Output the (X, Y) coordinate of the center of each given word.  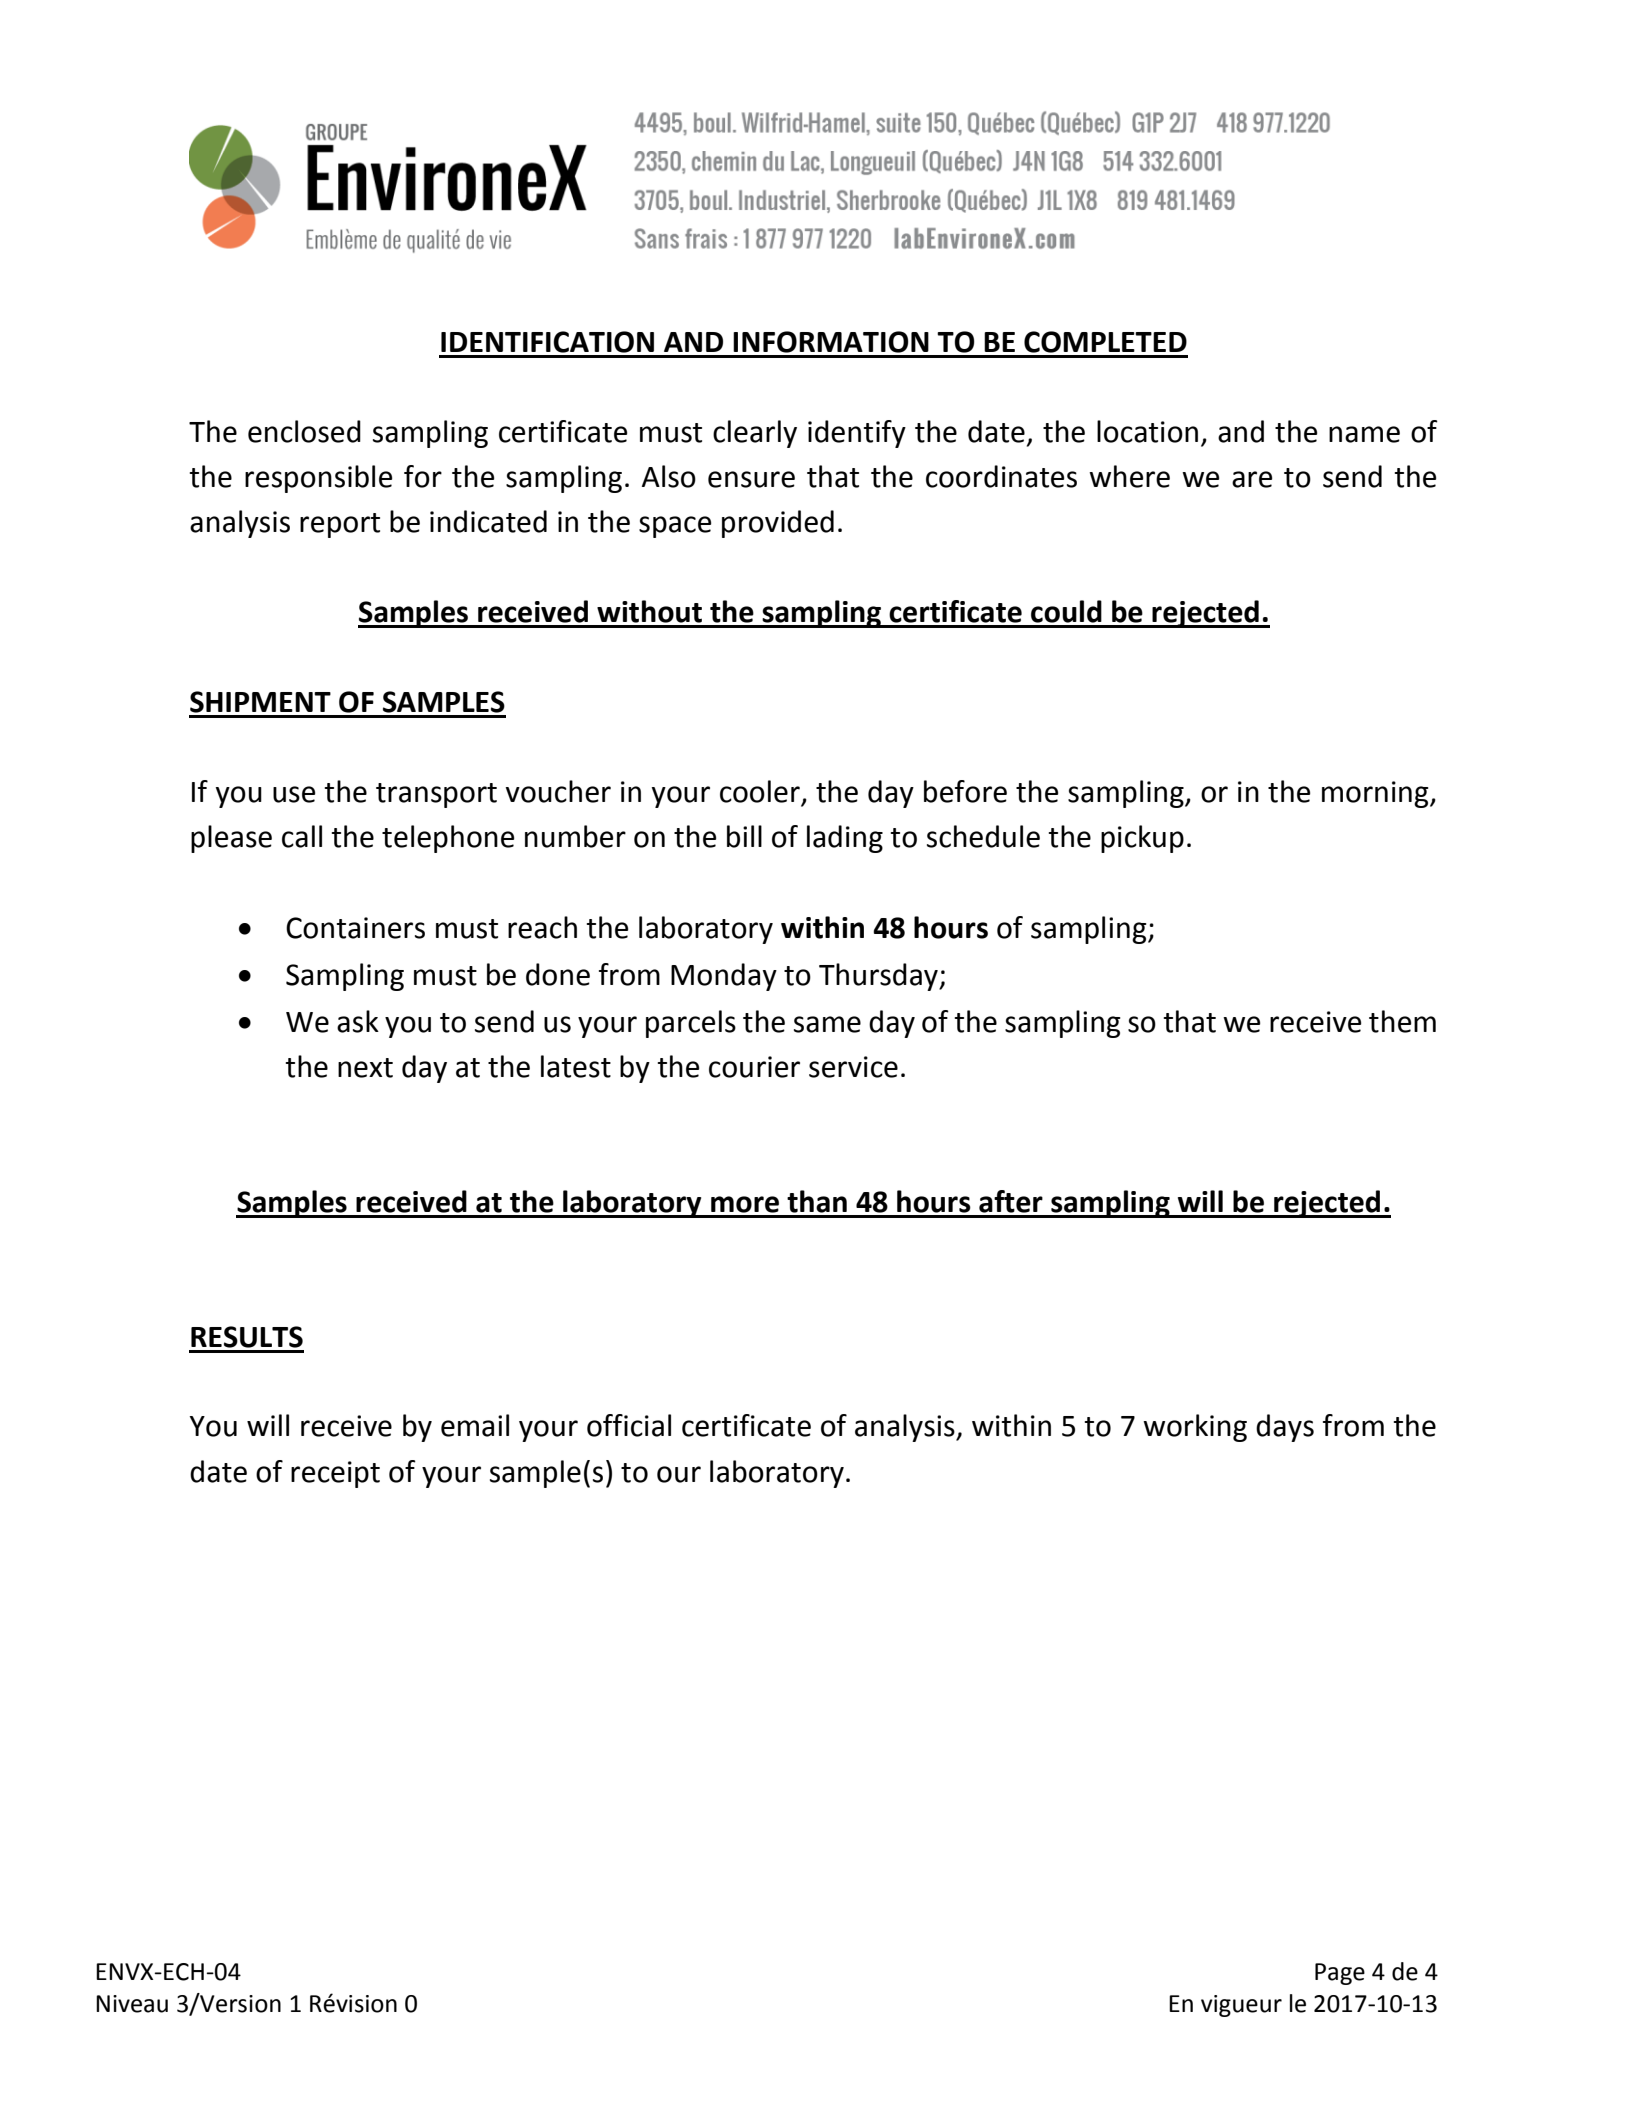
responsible (319, 479)
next (365, 1068)
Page (1340, 1974)
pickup (1142, 839)
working (1195, 1428)
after (1011, 1201)
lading (845, 839)
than (817, 1201)
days (1285, 1428)
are (1252, 479)
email (475, 1425)
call (302, 836)
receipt (335, 1474)
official (629, 1425)
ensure (751, 479)
